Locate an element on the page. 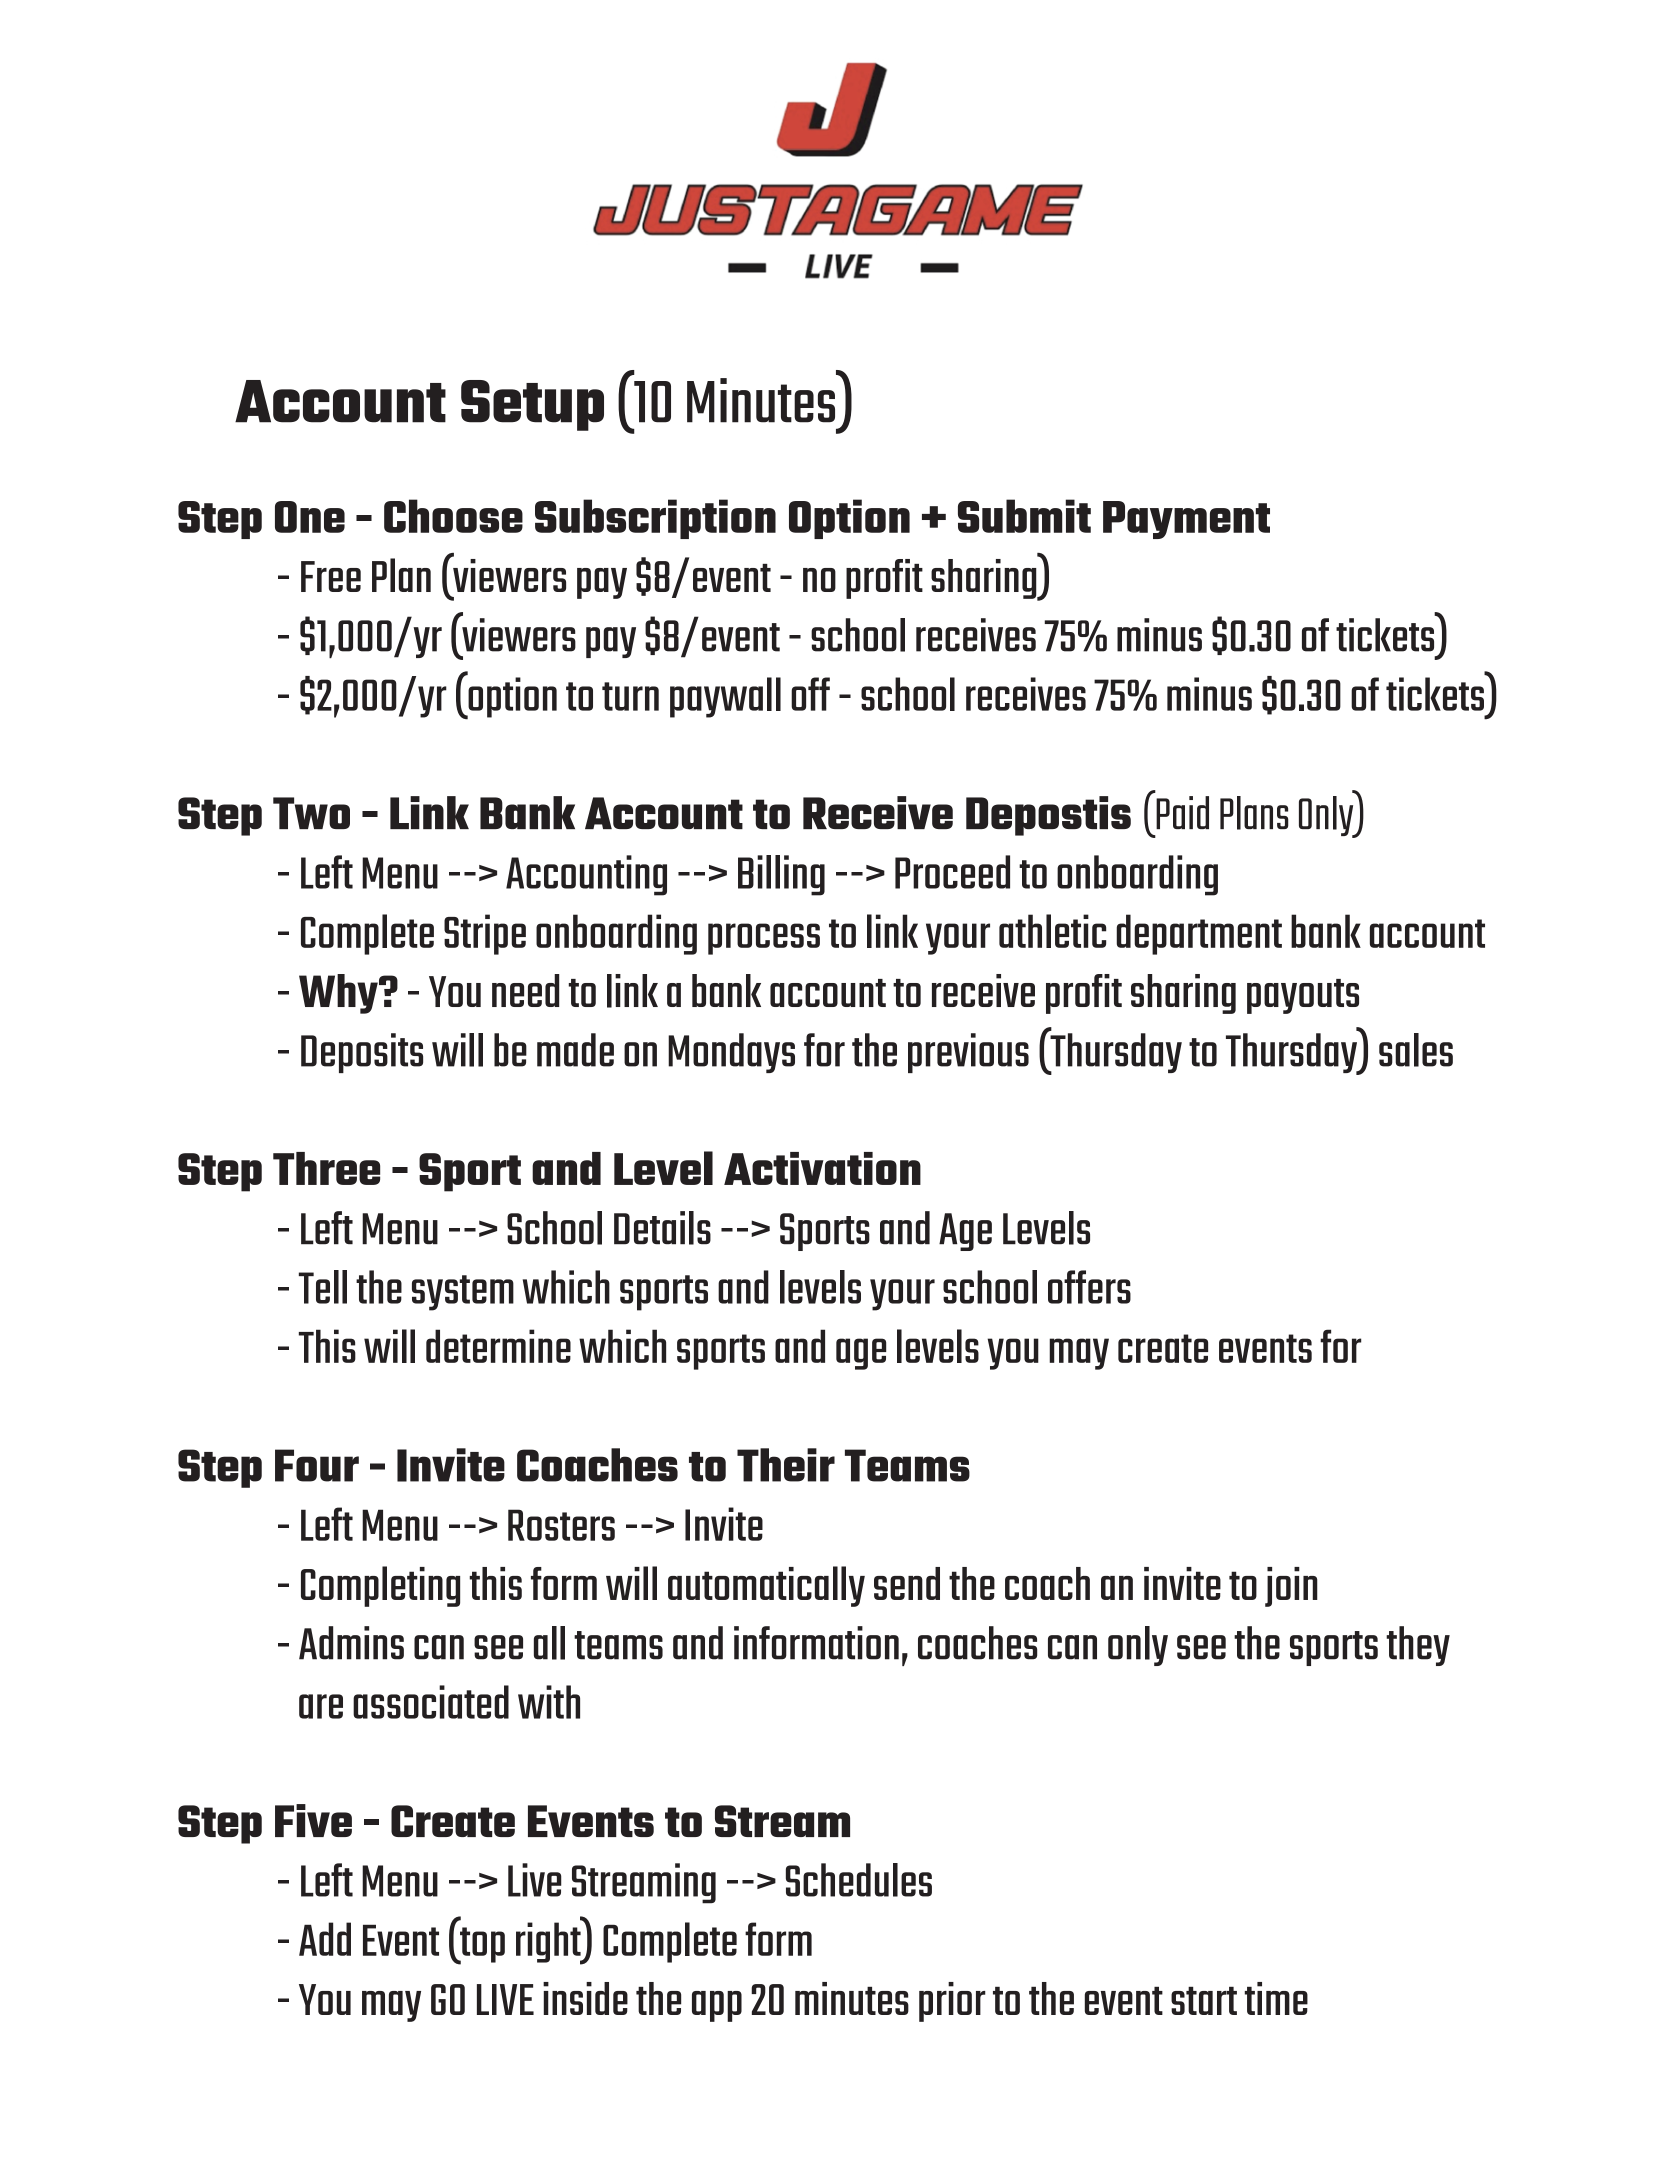 The height and width of the document is (2174, 1680). Activation is located at coordinates (822, 1168).
